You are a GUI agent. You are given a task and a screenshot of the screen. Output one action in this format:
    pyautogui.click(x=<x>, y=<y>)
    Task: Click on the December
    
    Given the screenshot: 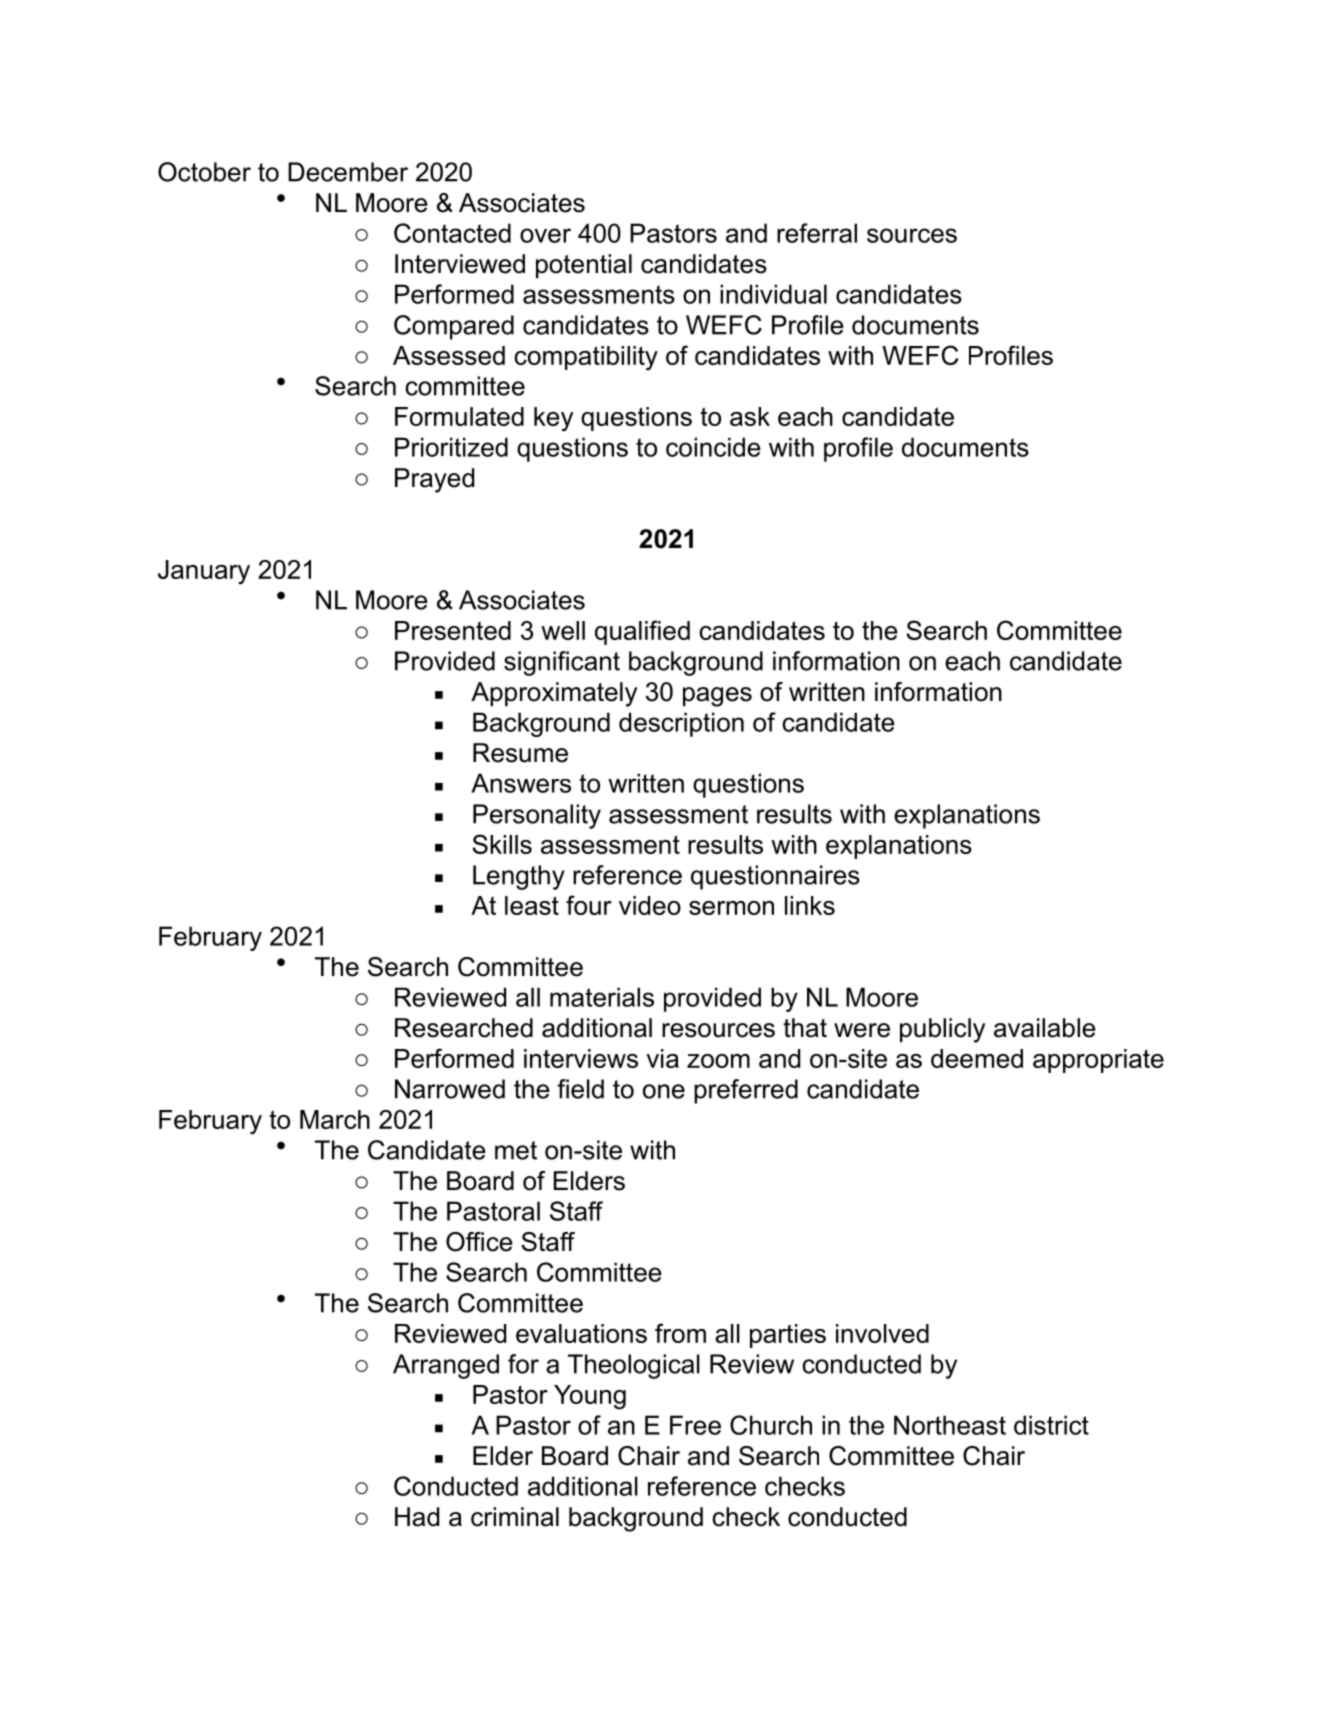 What is the action you would take?
    pyautogui.click(x=348, y=172)
